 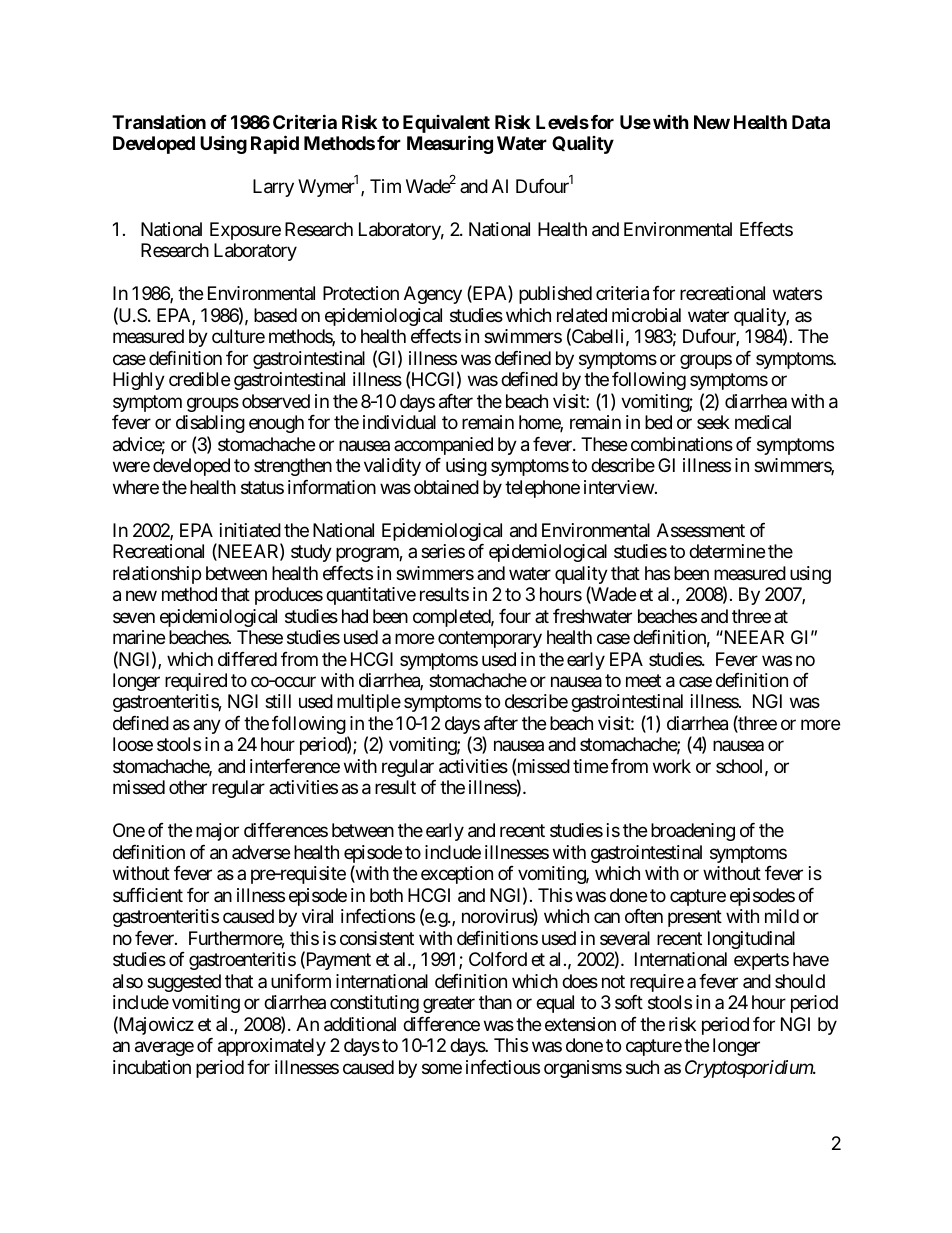 I want to click on Translation, so click(x=159, y=122).
